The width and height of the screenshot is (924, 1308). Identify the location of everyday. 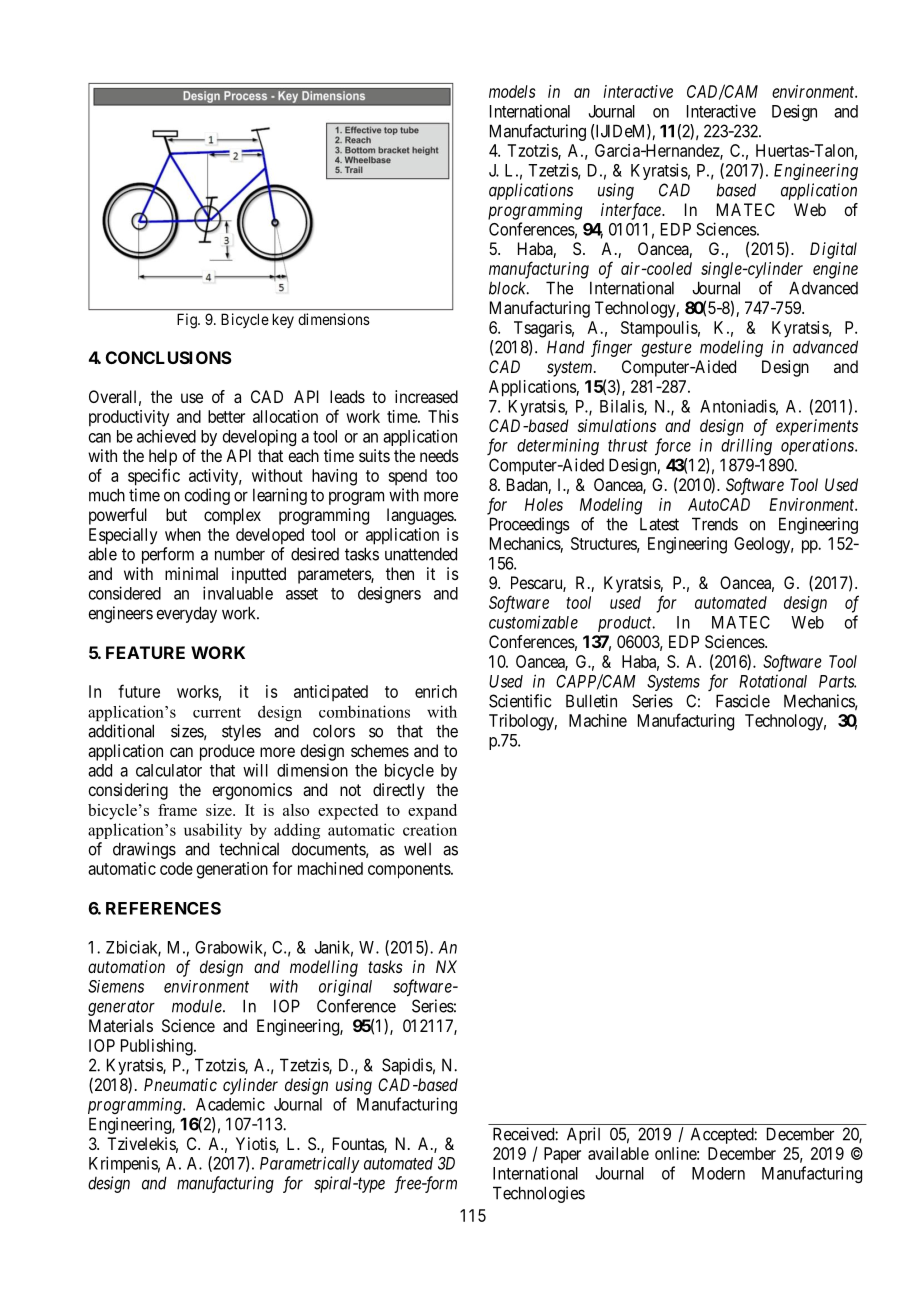
(186, 614).
